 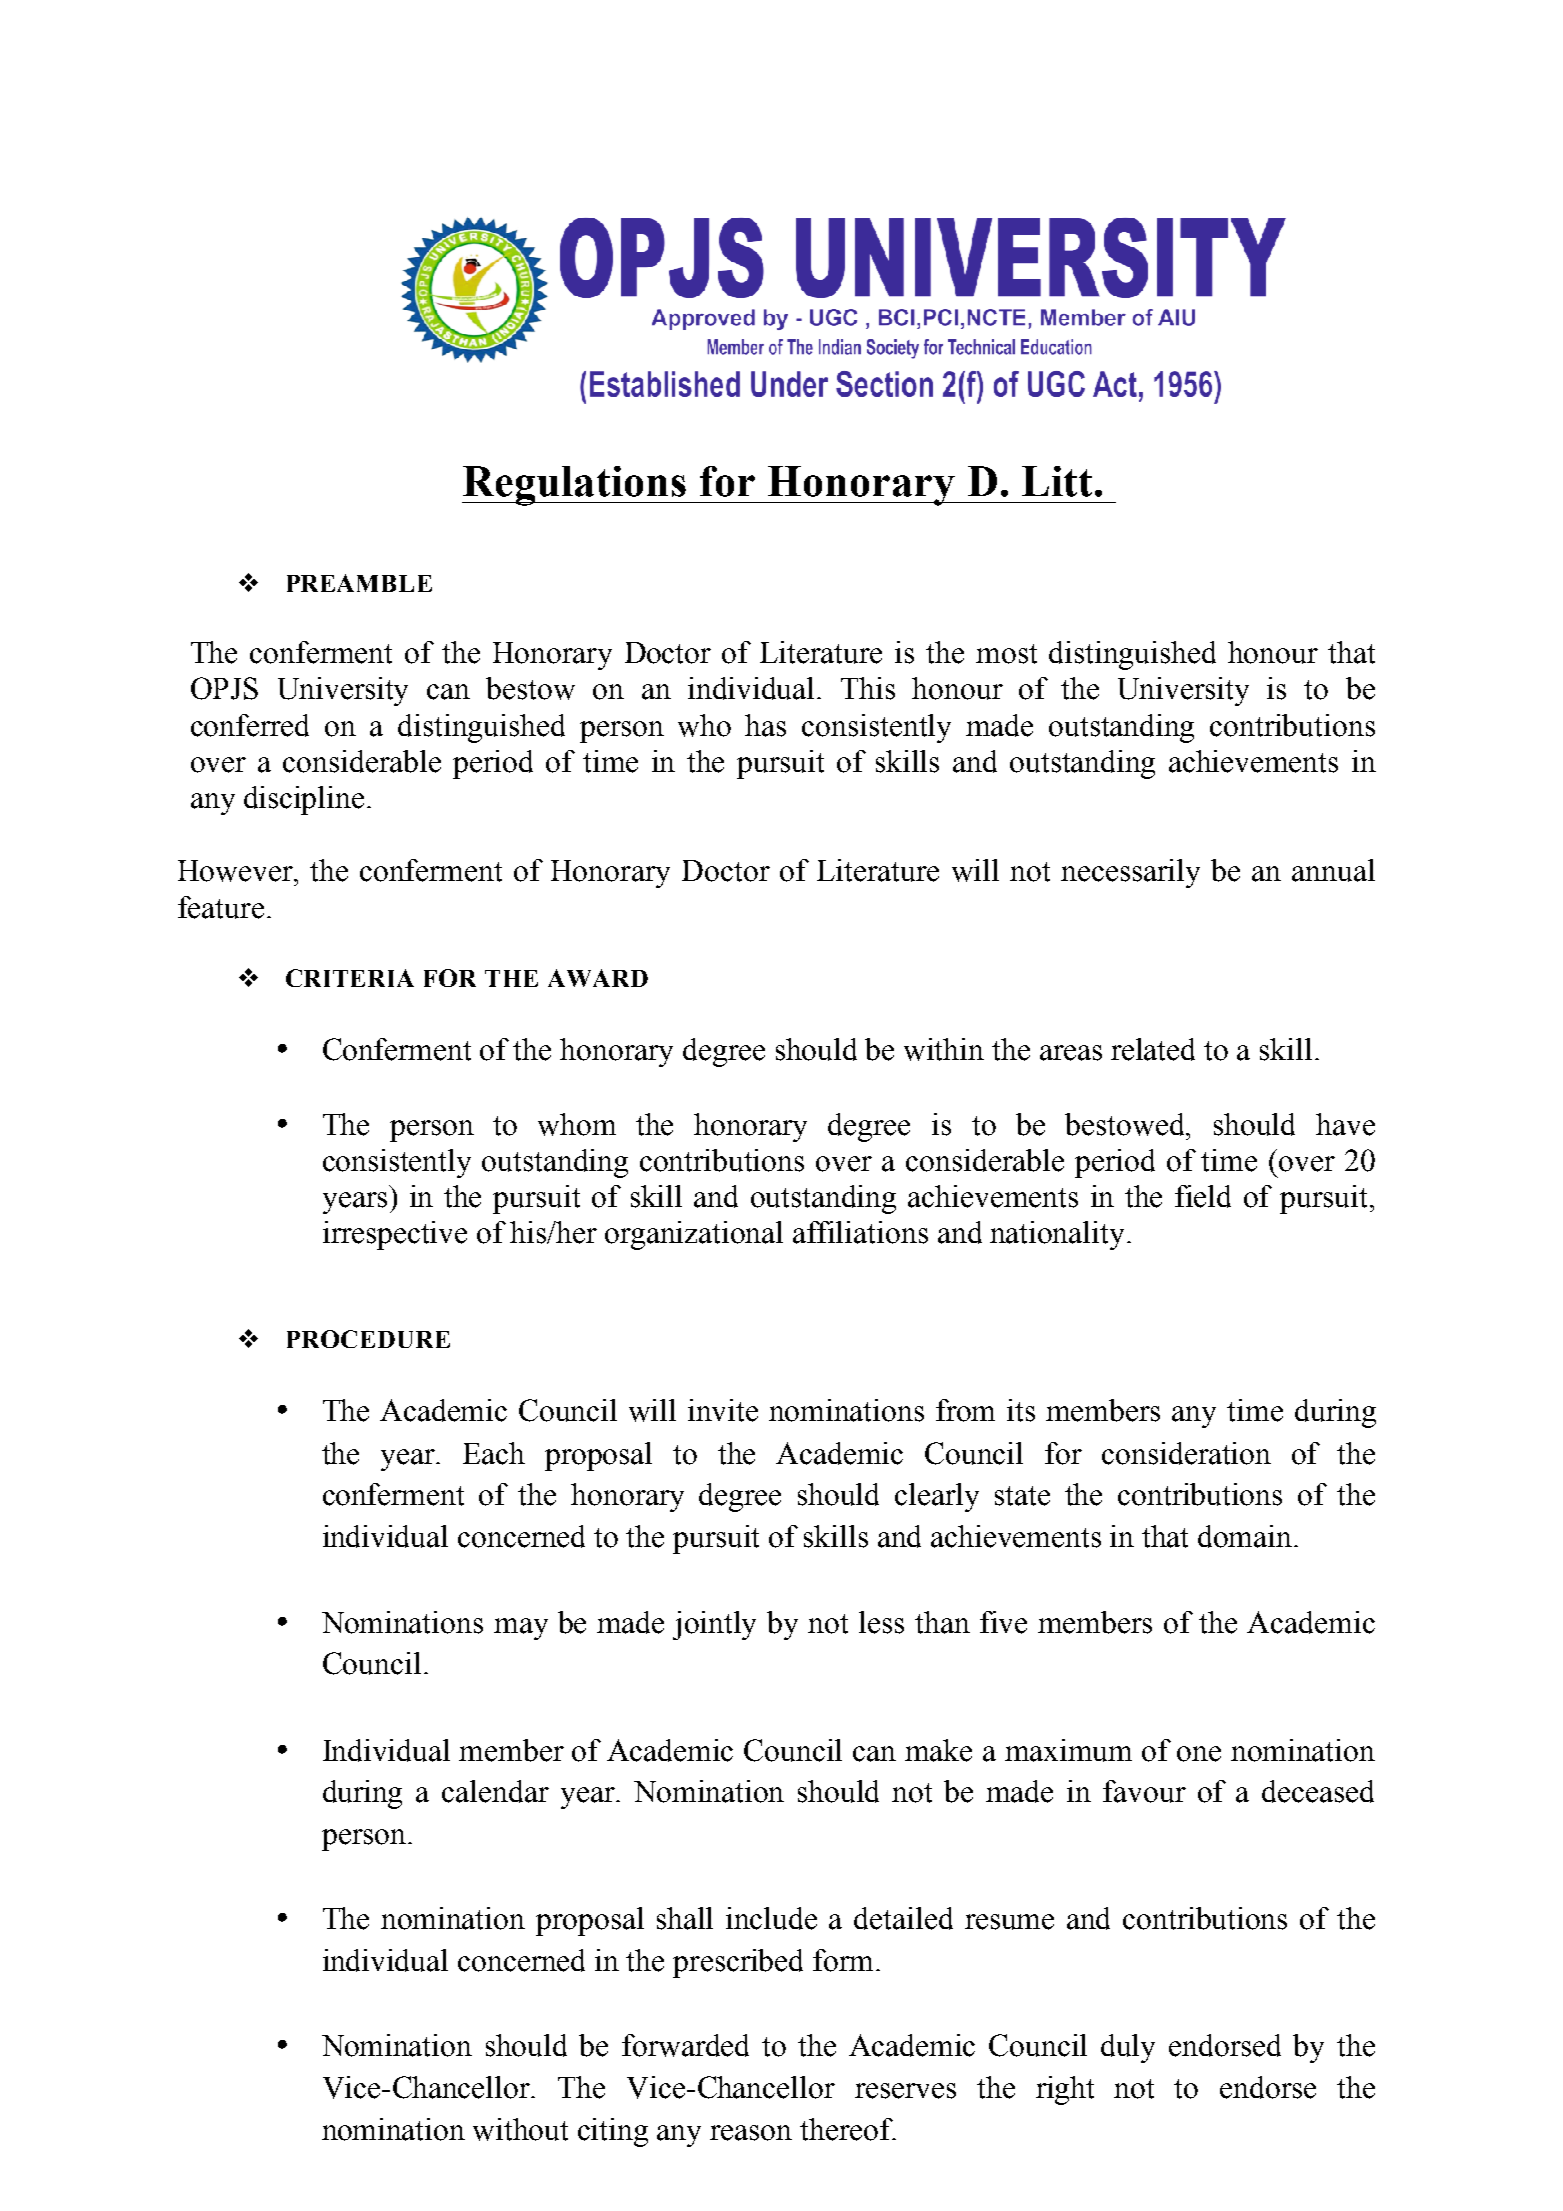 I want to click on CRITERIA, so click(x=350, y=978).
